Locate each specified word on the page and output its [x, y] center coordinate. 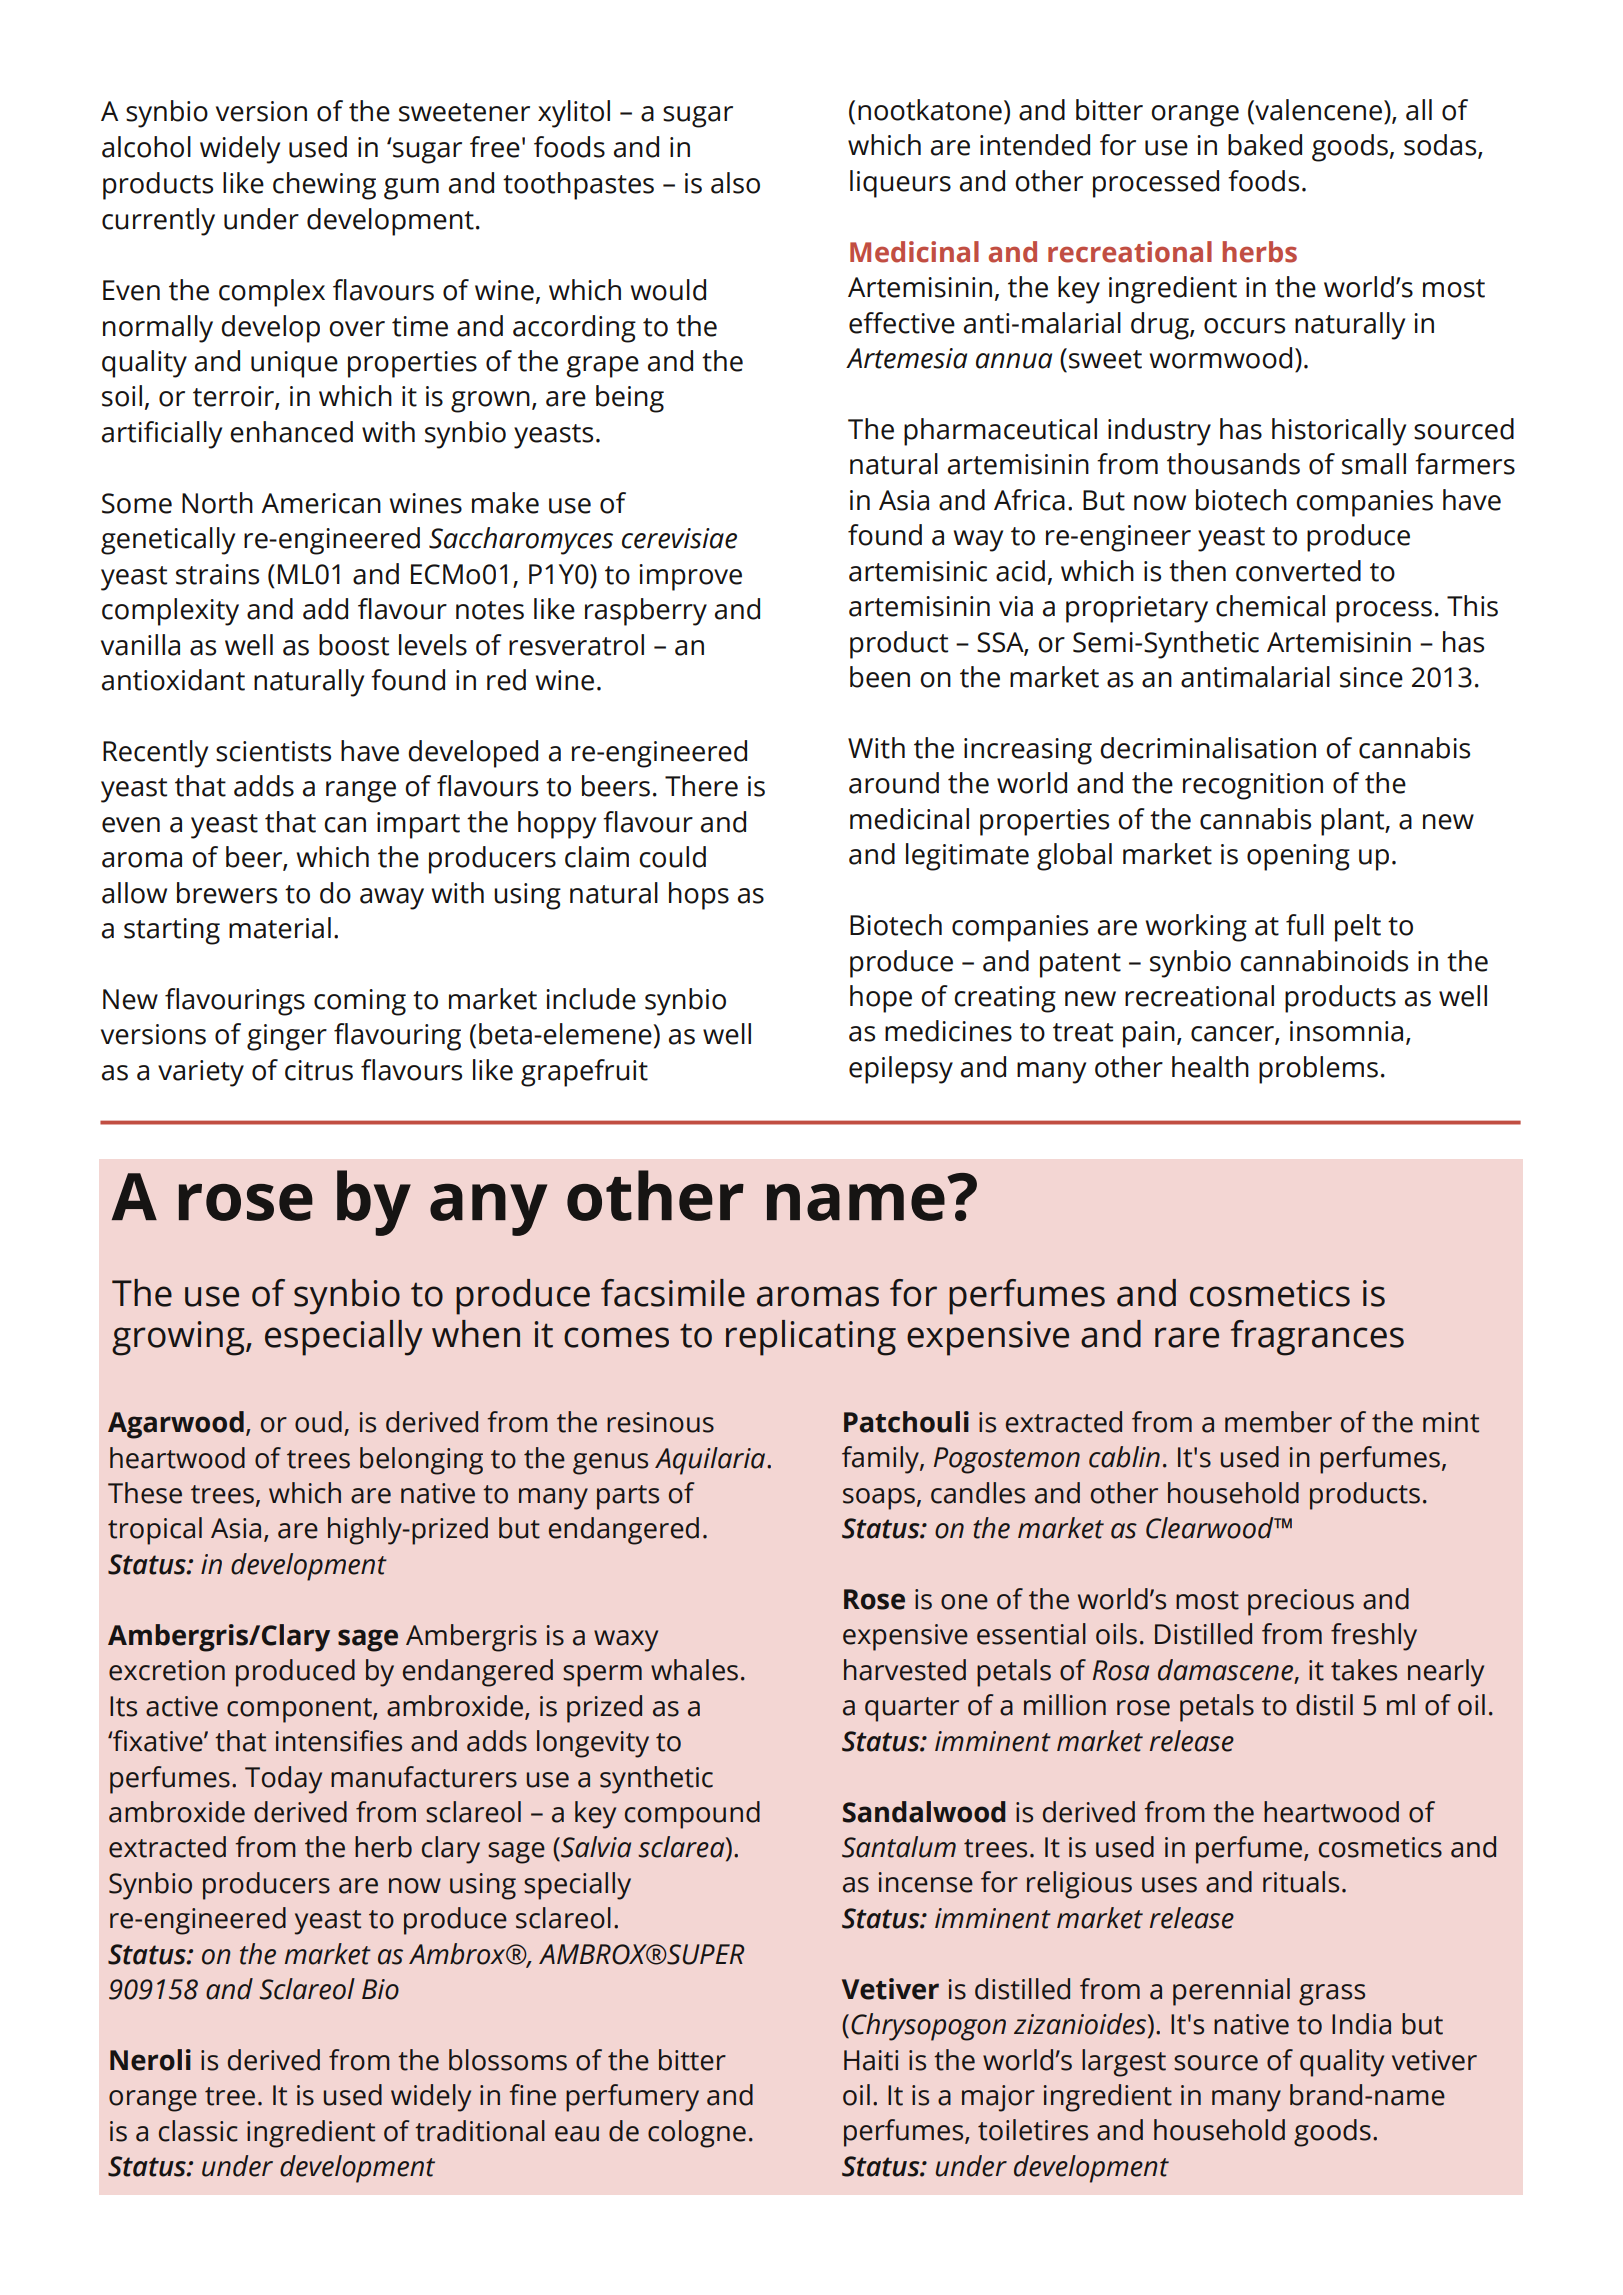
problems [1318, 1070]
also [735, 183]
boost [354, 645]
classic [198, 2131]
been [880, 677]
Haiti [871, 2060]
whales [694, 1670]
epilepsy [901, 1070]
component [300, 1710]
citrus [319, 1070]
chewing [324, 186]
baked [1265, 145]
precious [1301, 1602]
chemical [1270, 606]
